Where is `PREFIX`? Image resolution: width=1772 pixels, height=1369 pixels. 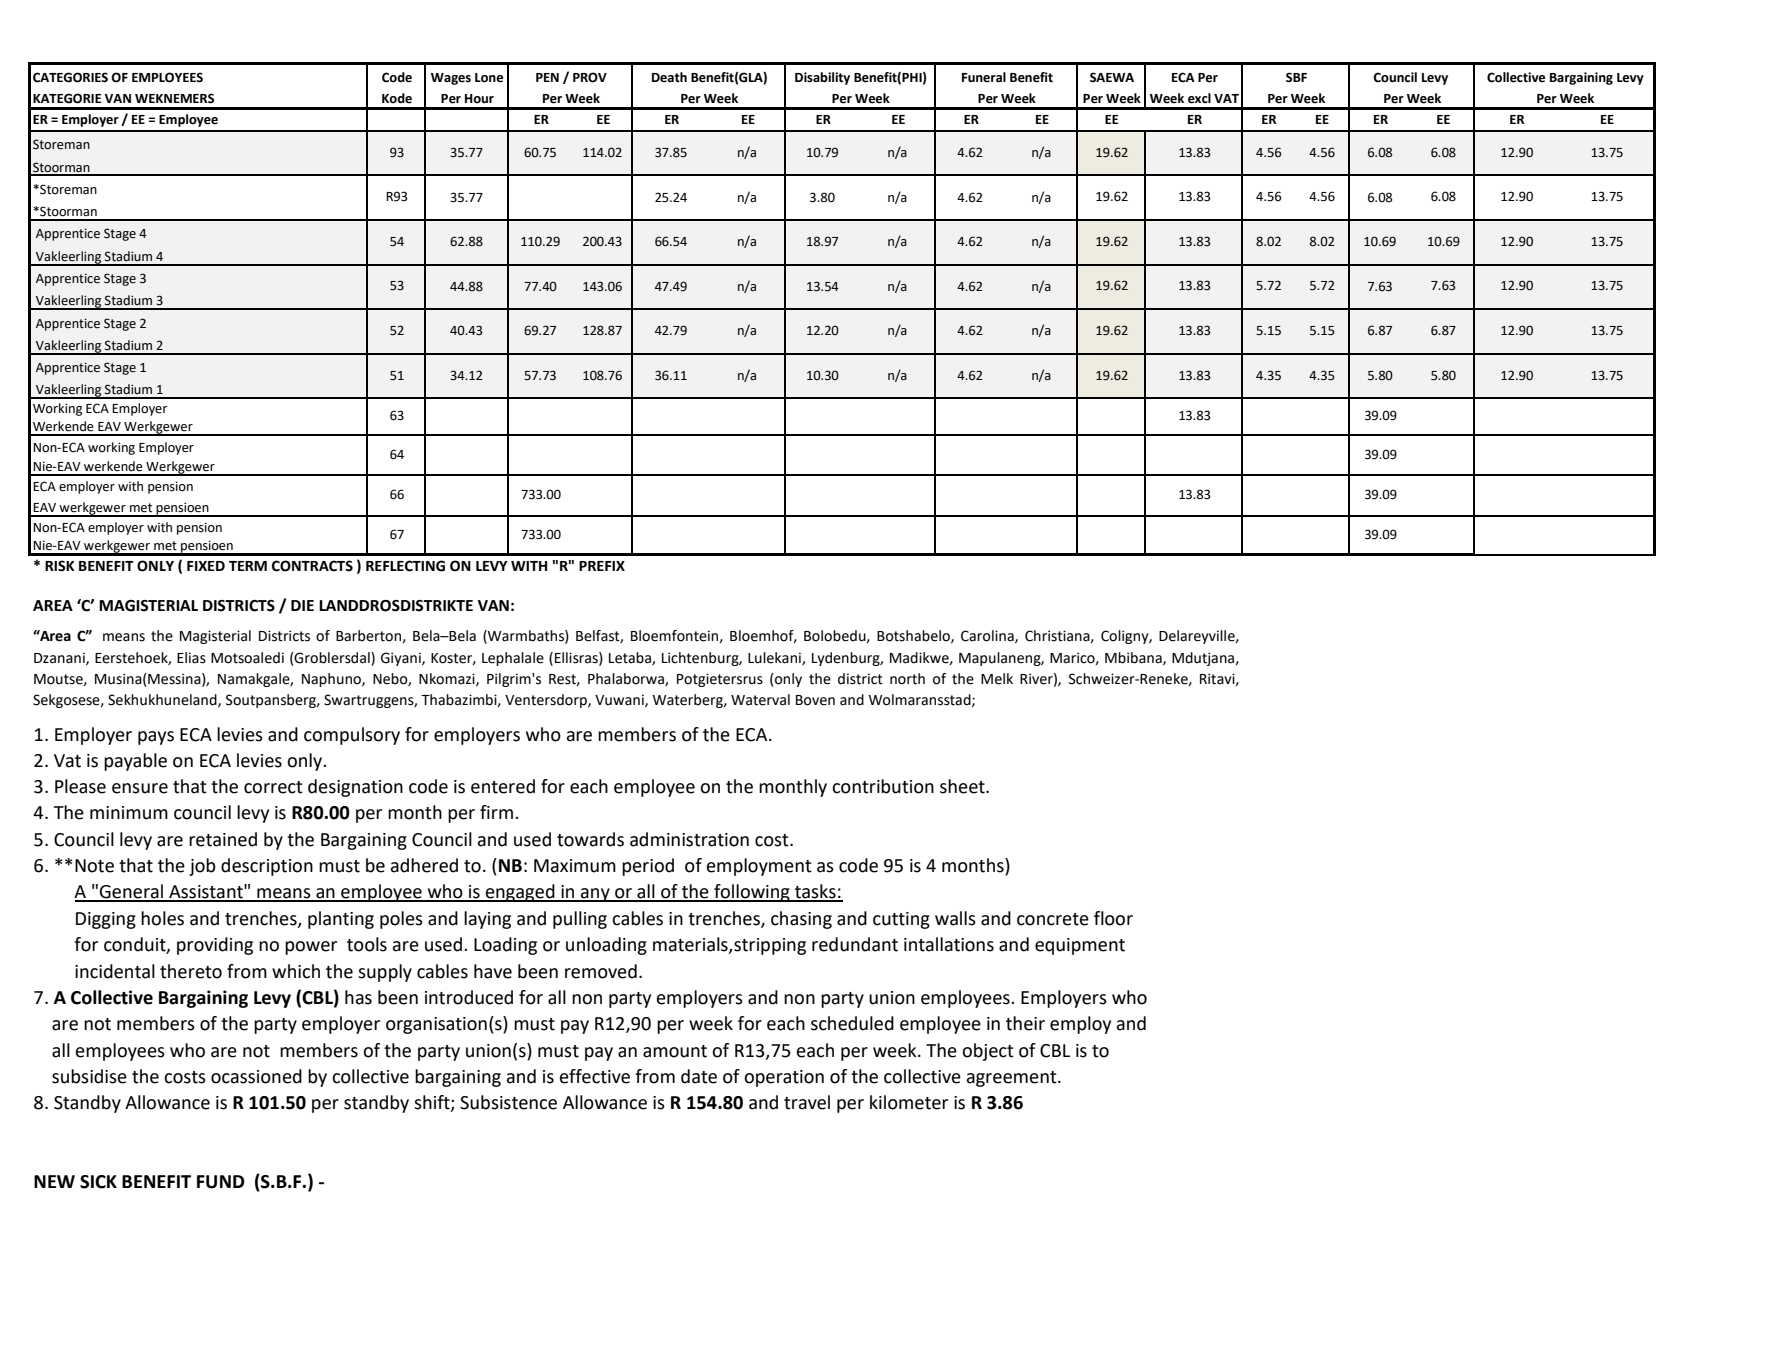
PREFIX is located at coordinates (602, 566).
